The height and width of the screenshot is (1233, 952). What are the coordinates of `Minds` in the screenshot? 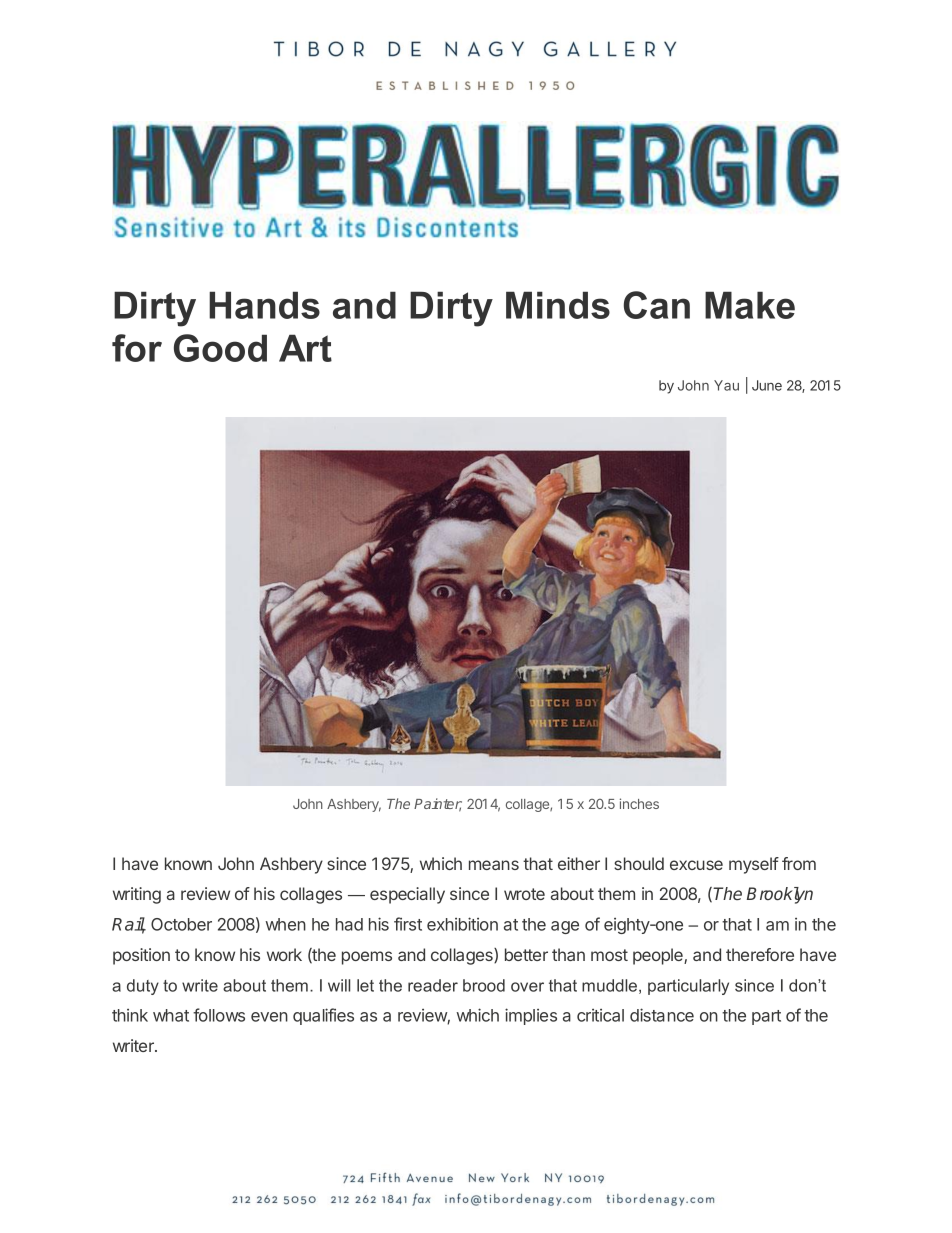 It's located at (558, 305).
